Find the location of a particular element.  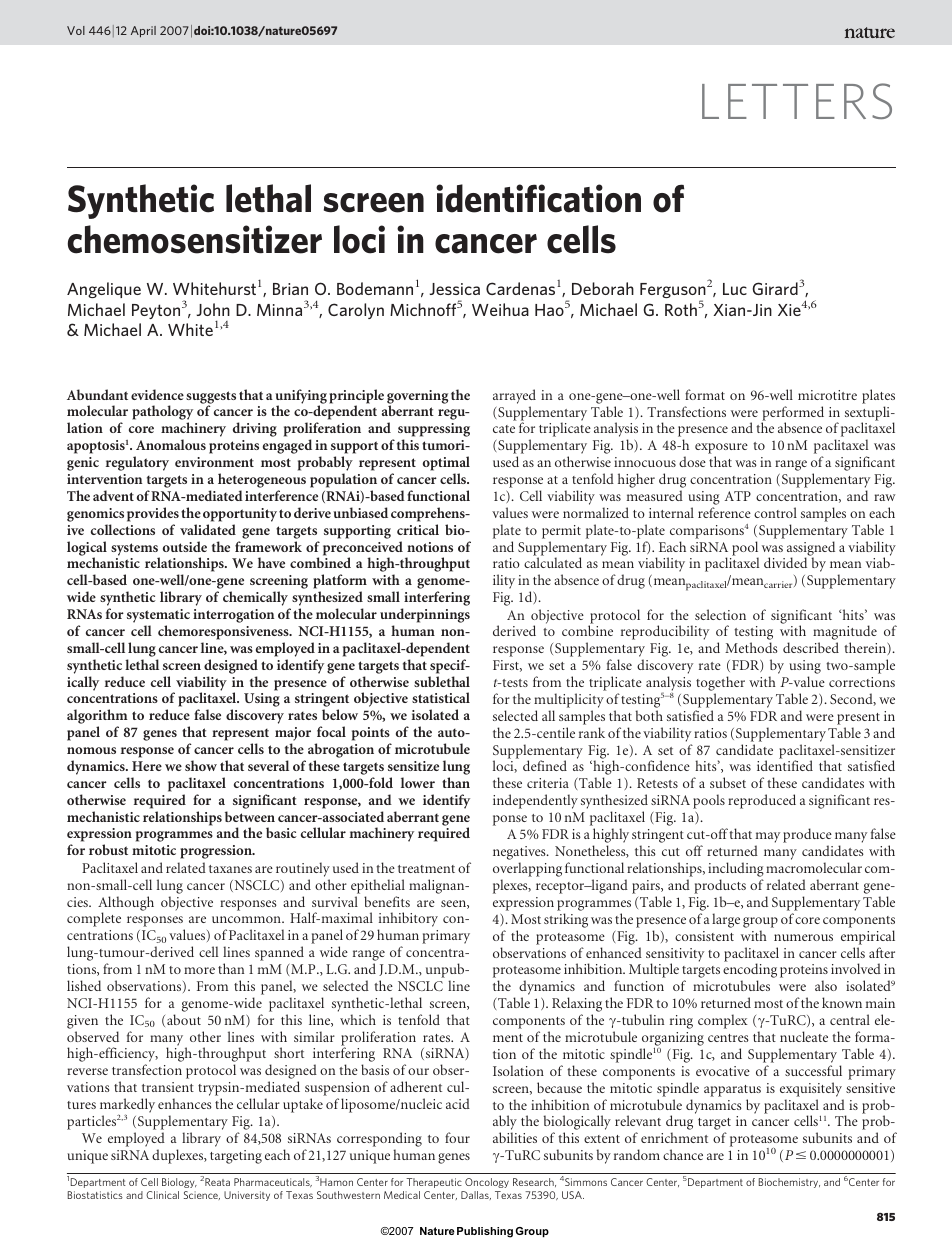

Luc is located at coordinates (735, 289).
